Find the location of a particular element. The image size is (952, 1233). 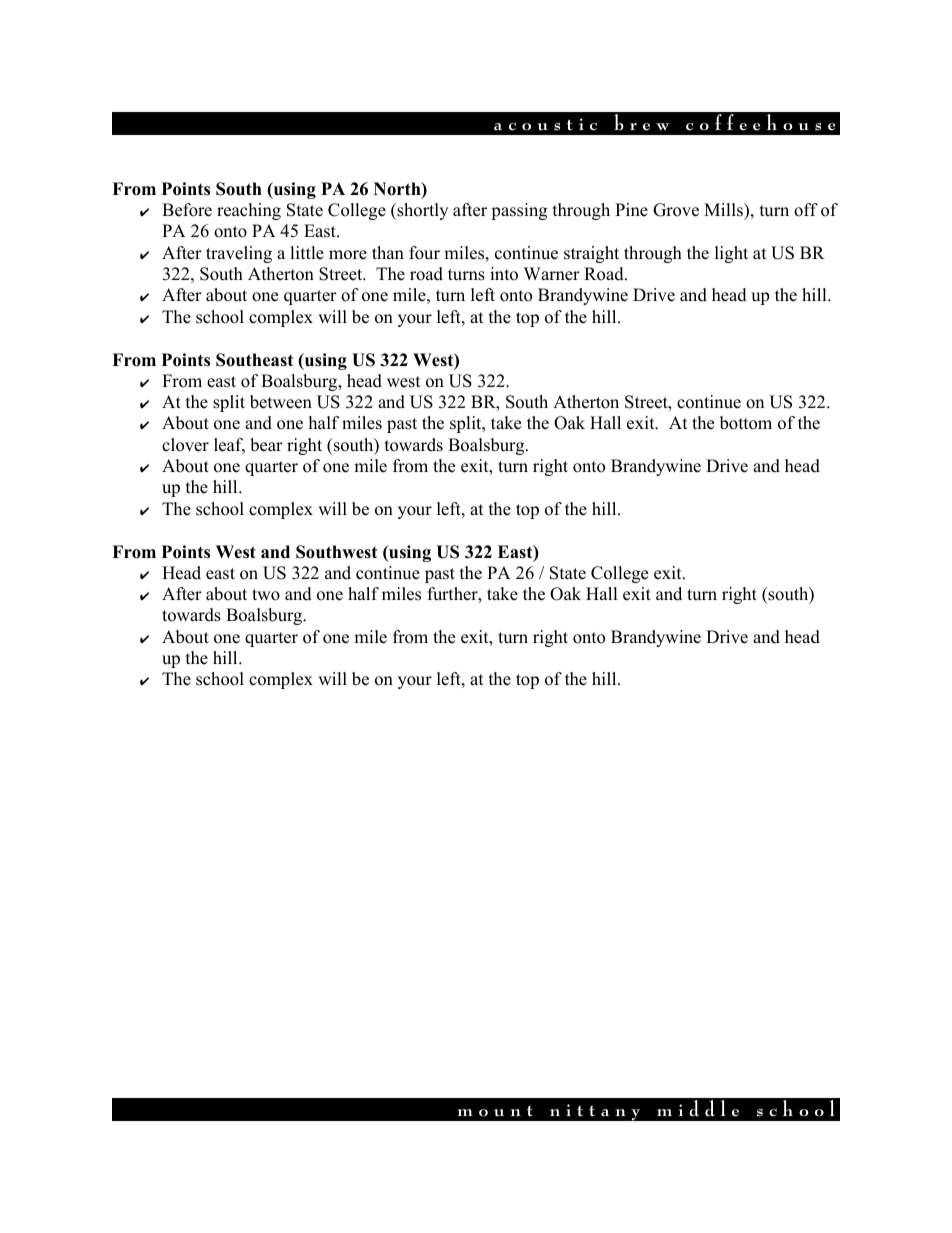

Warner is located at coordinates (552, 274).
